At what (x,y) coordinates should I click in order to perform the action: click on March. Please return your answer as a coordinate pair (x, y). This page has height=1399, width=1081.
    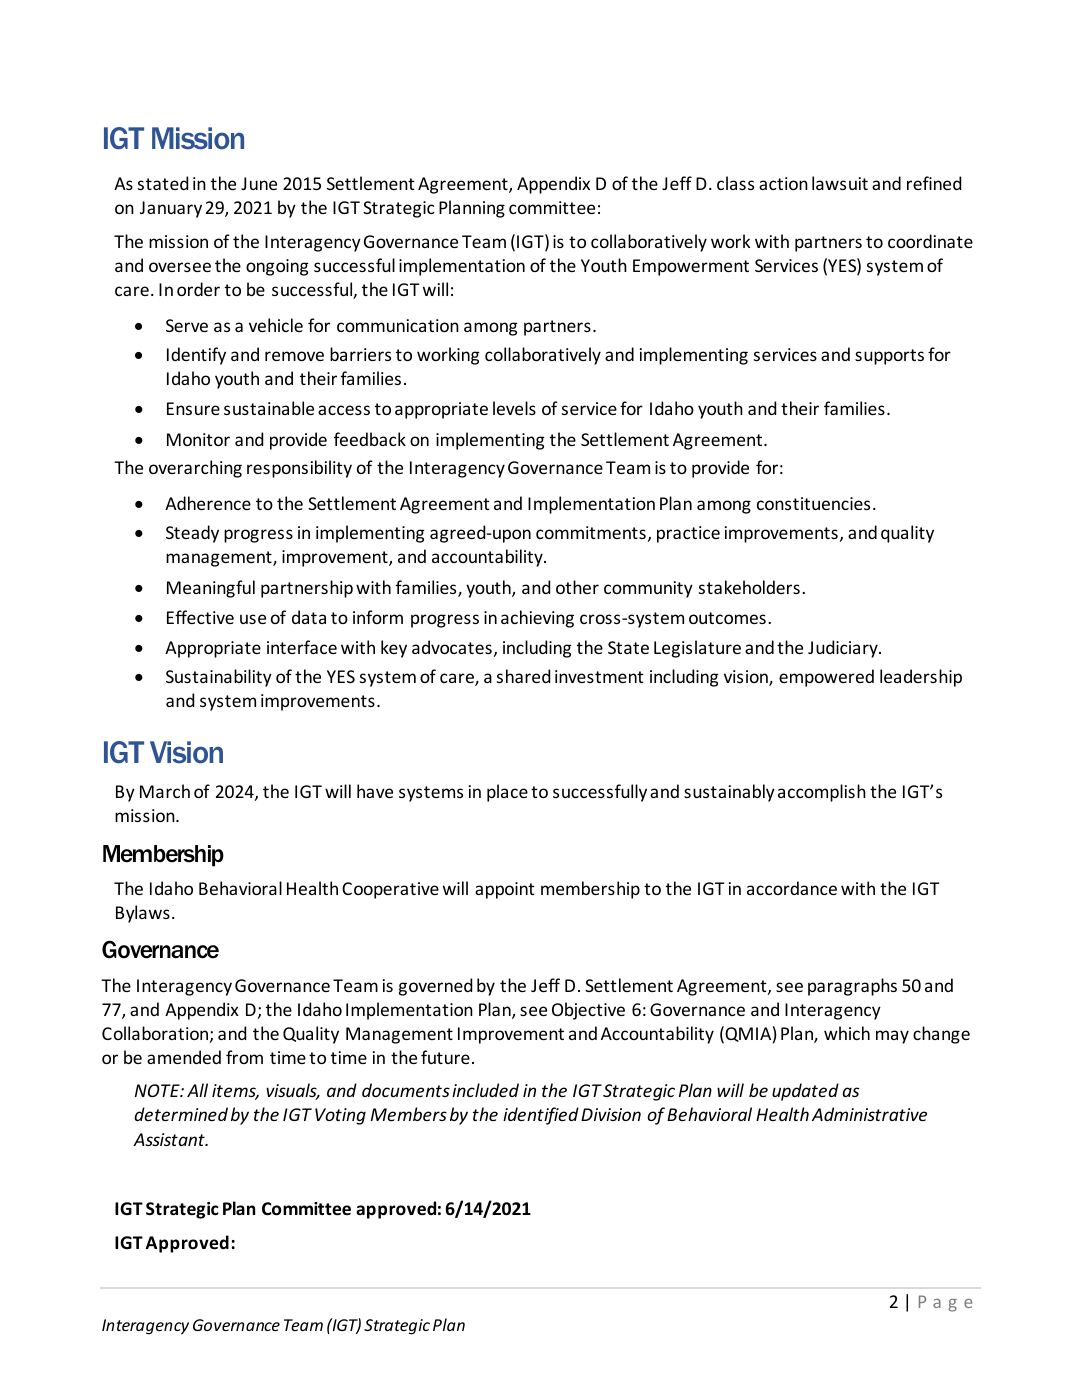
    Looking at the image, I should click on (165, 791).
